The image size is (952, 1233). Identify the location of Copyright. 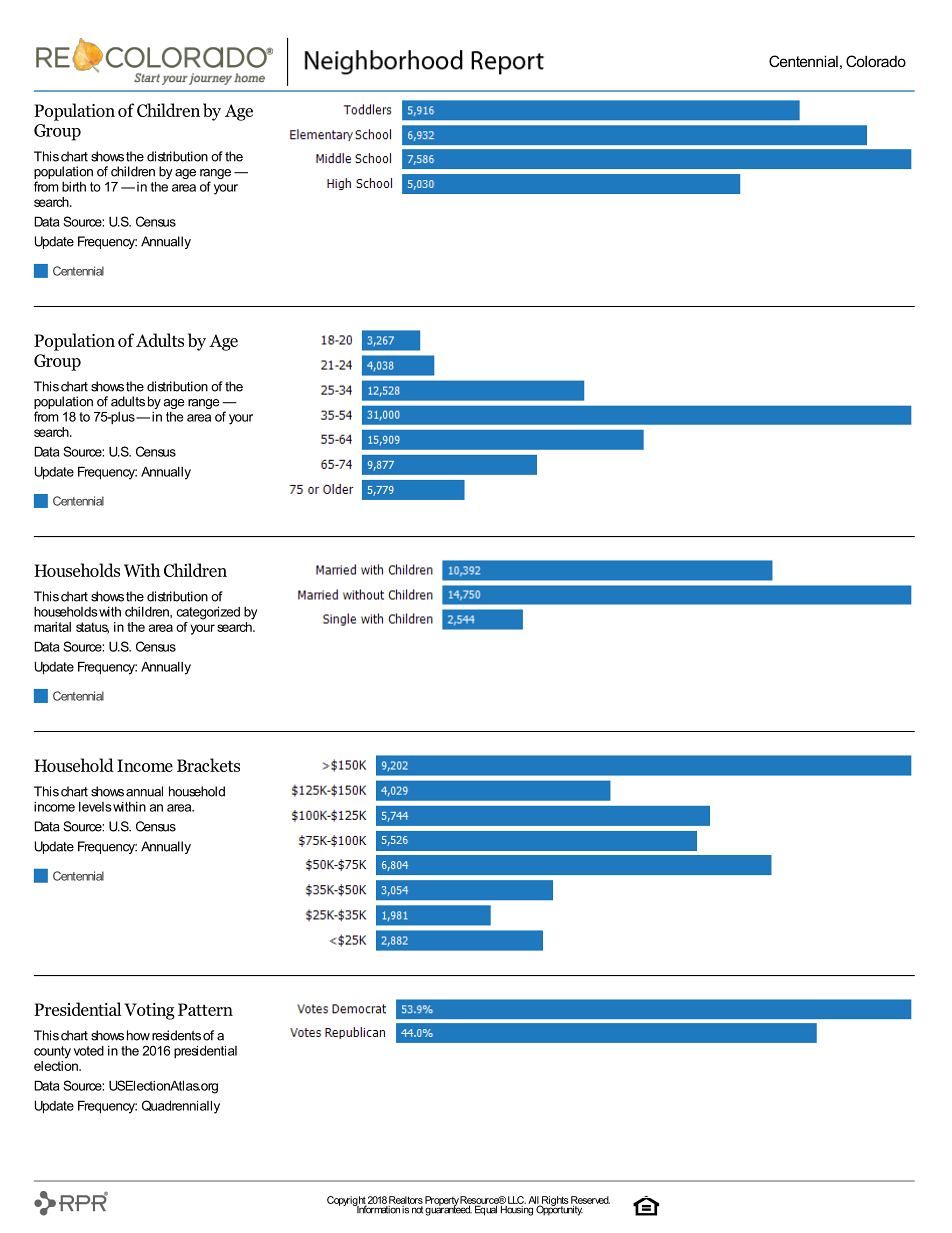
(347, 1202).
